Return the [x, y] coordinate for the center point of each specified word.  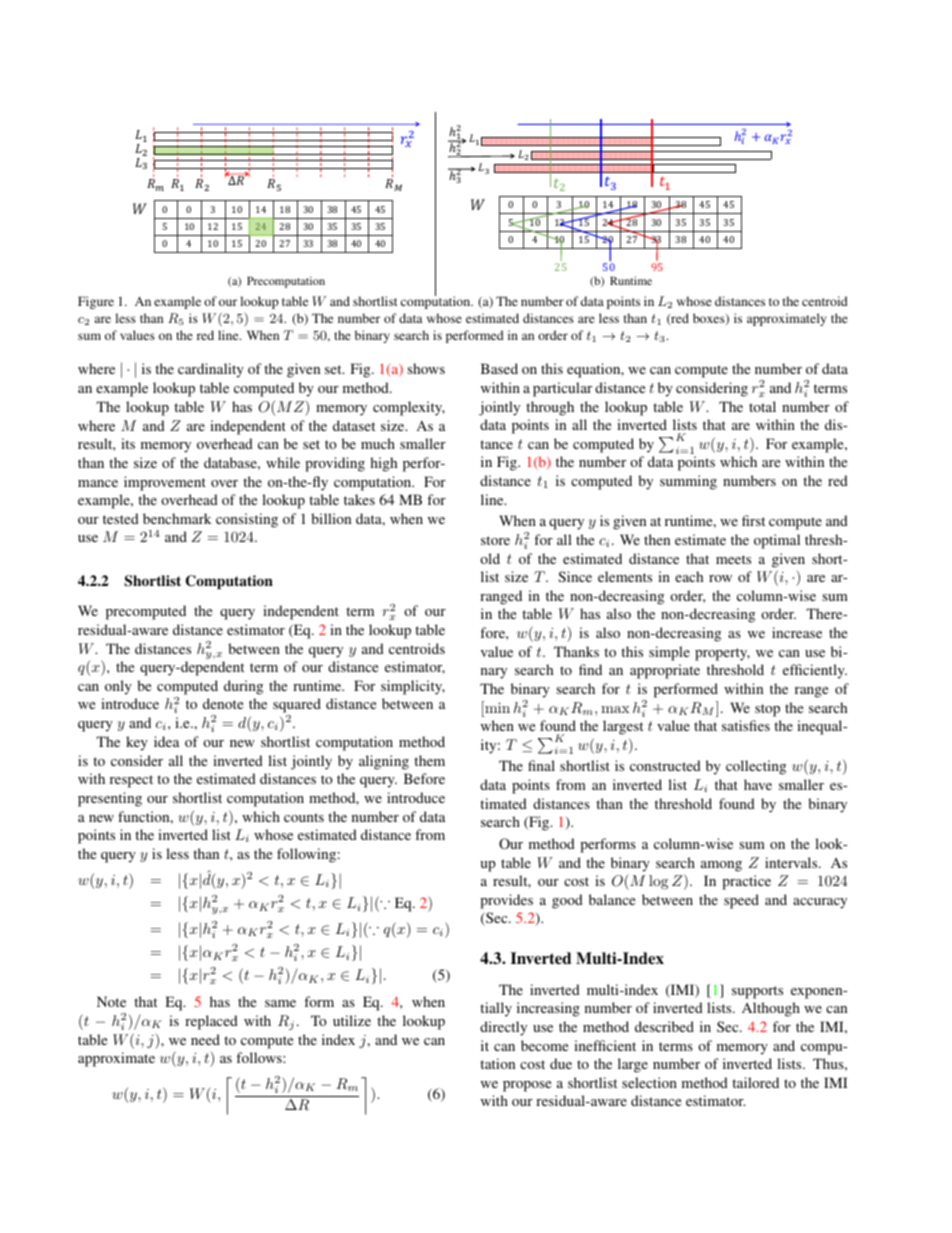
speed [741, 901]
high [383, 464]
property [722, 654]
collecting [756, 767]
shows [426, 368]
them [429, 760]
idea [166, 741]
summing [688, 482]
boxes [710, 319]
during [243, 687]
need [205, 1039]
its [128, 443]
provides [506, 901]
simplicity [413, 687]
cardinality [211, 370]
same [280, 1003]
